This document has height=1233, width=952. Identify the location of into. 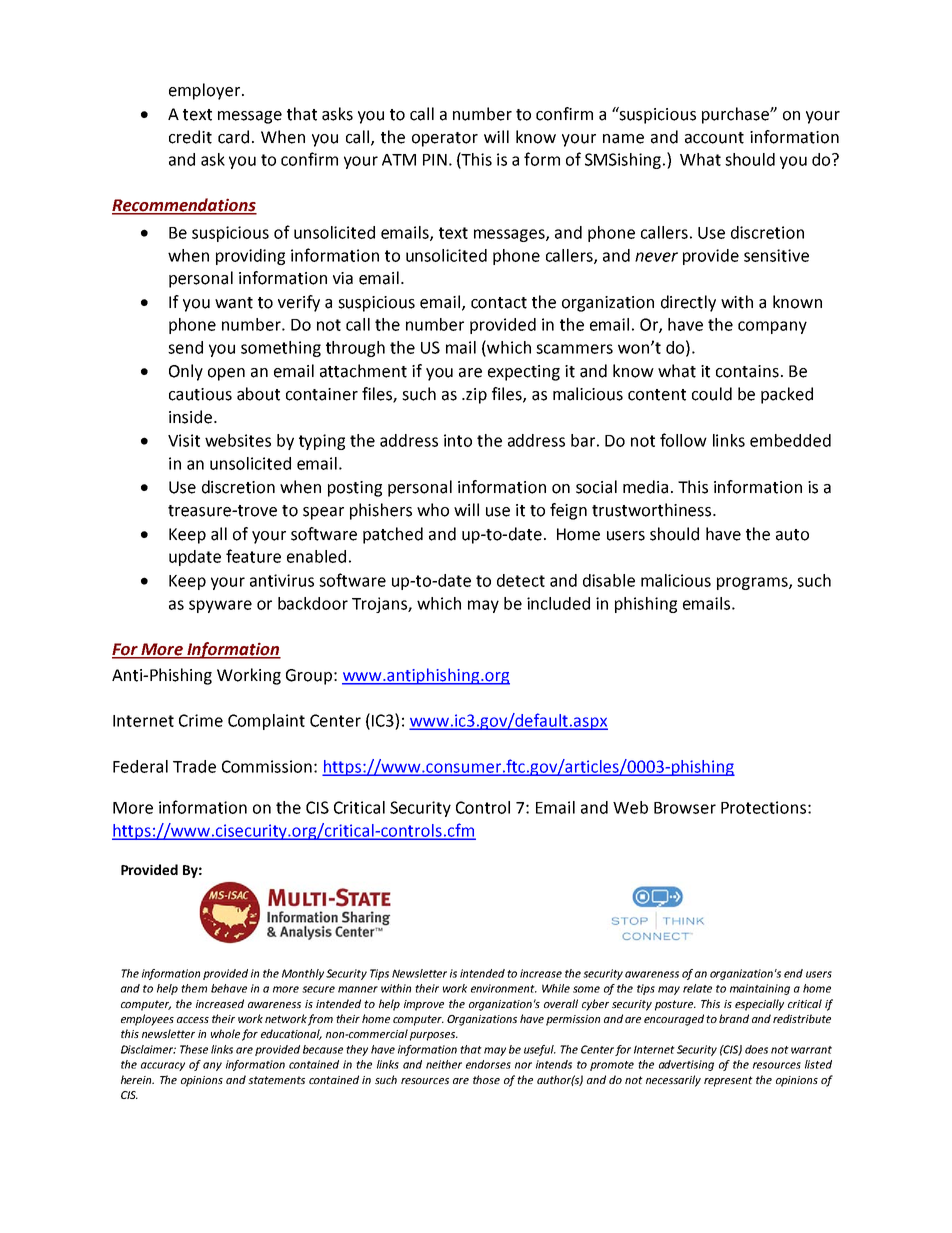
(458, 440).
